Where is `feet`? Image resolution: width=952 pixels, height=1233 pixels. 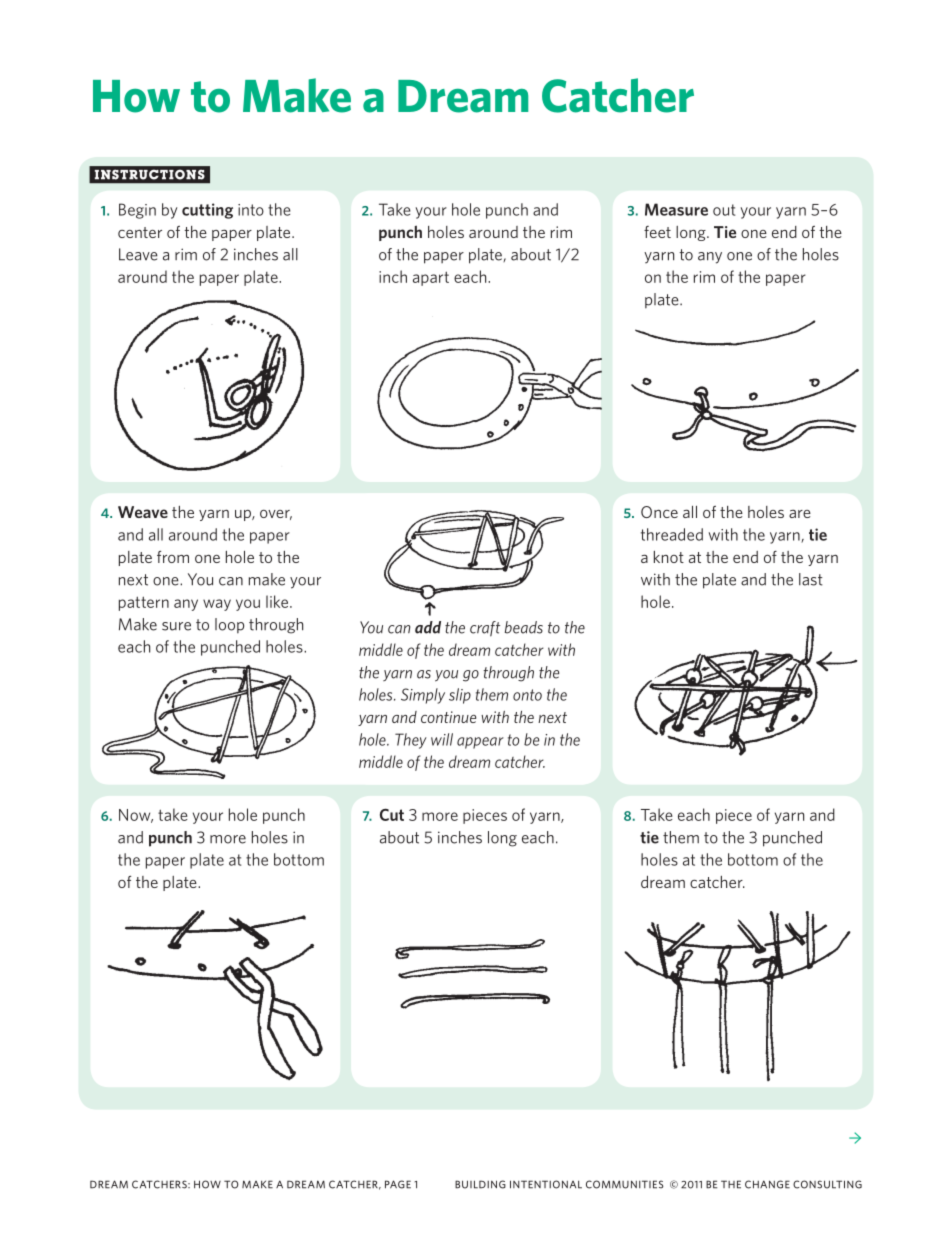 feet is located at coordinates (657, 232).
